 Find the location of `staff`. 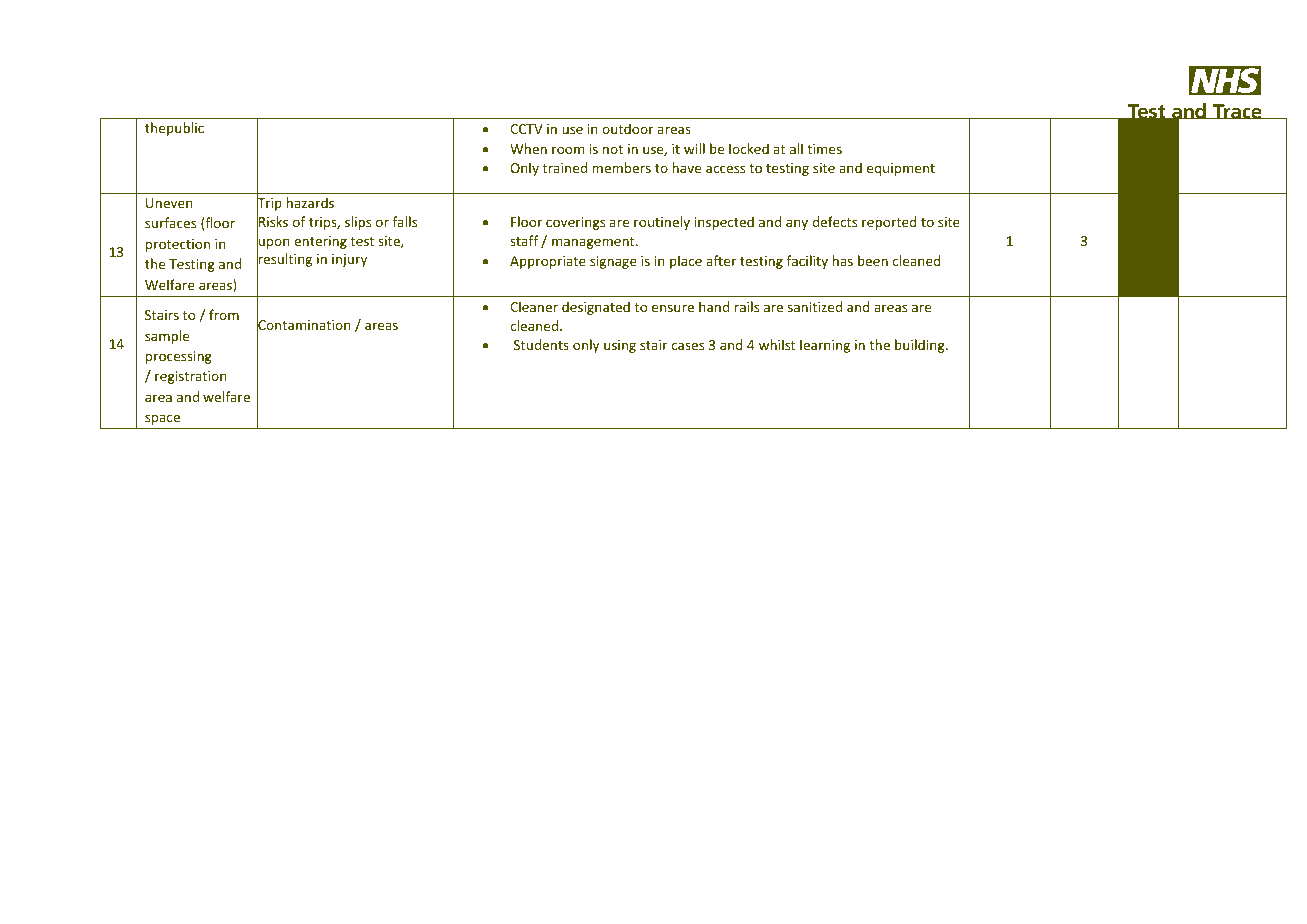

staff is located at coordinates (524, 240).
